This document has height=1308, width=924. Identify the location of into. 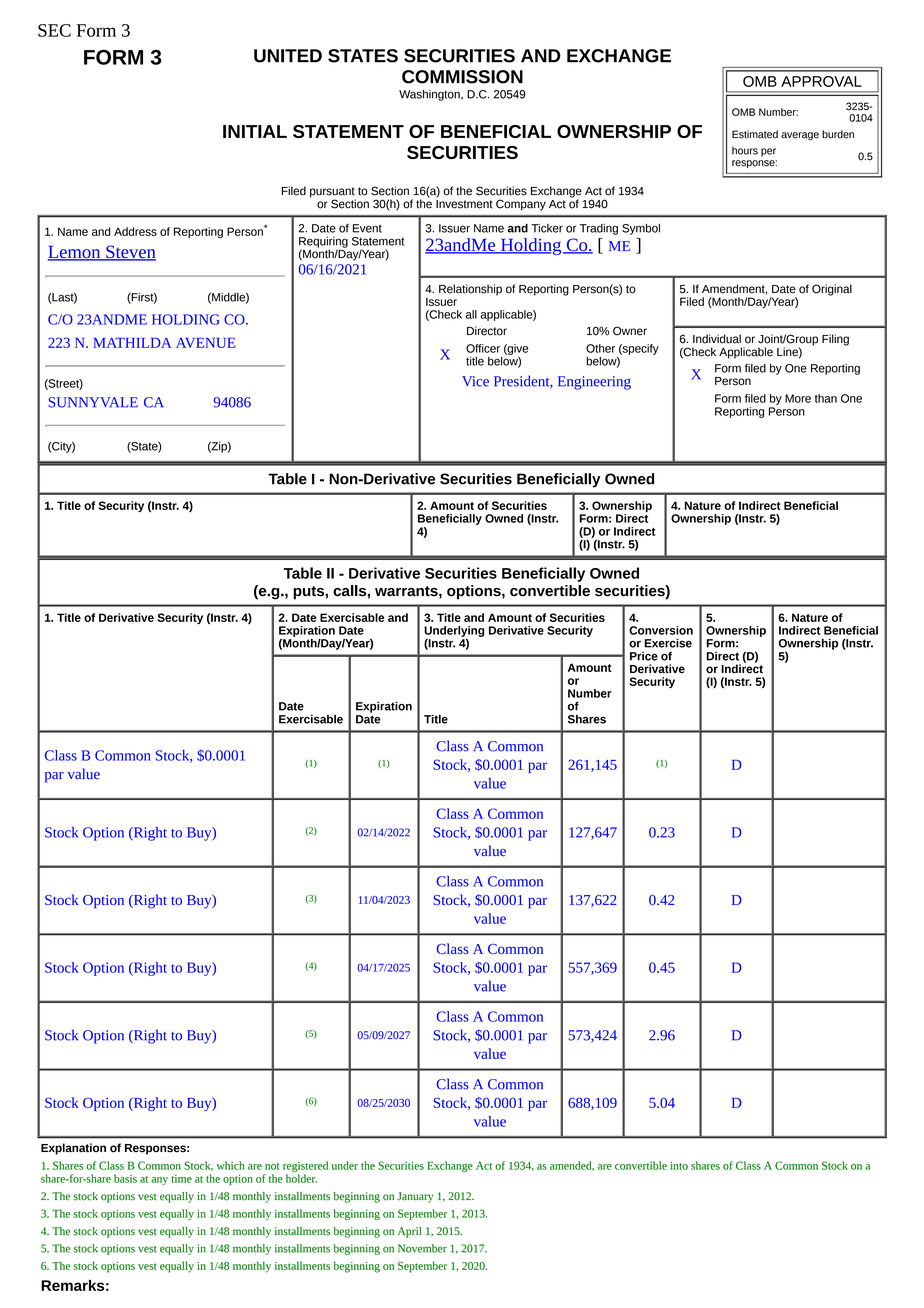
(679, 1165).
